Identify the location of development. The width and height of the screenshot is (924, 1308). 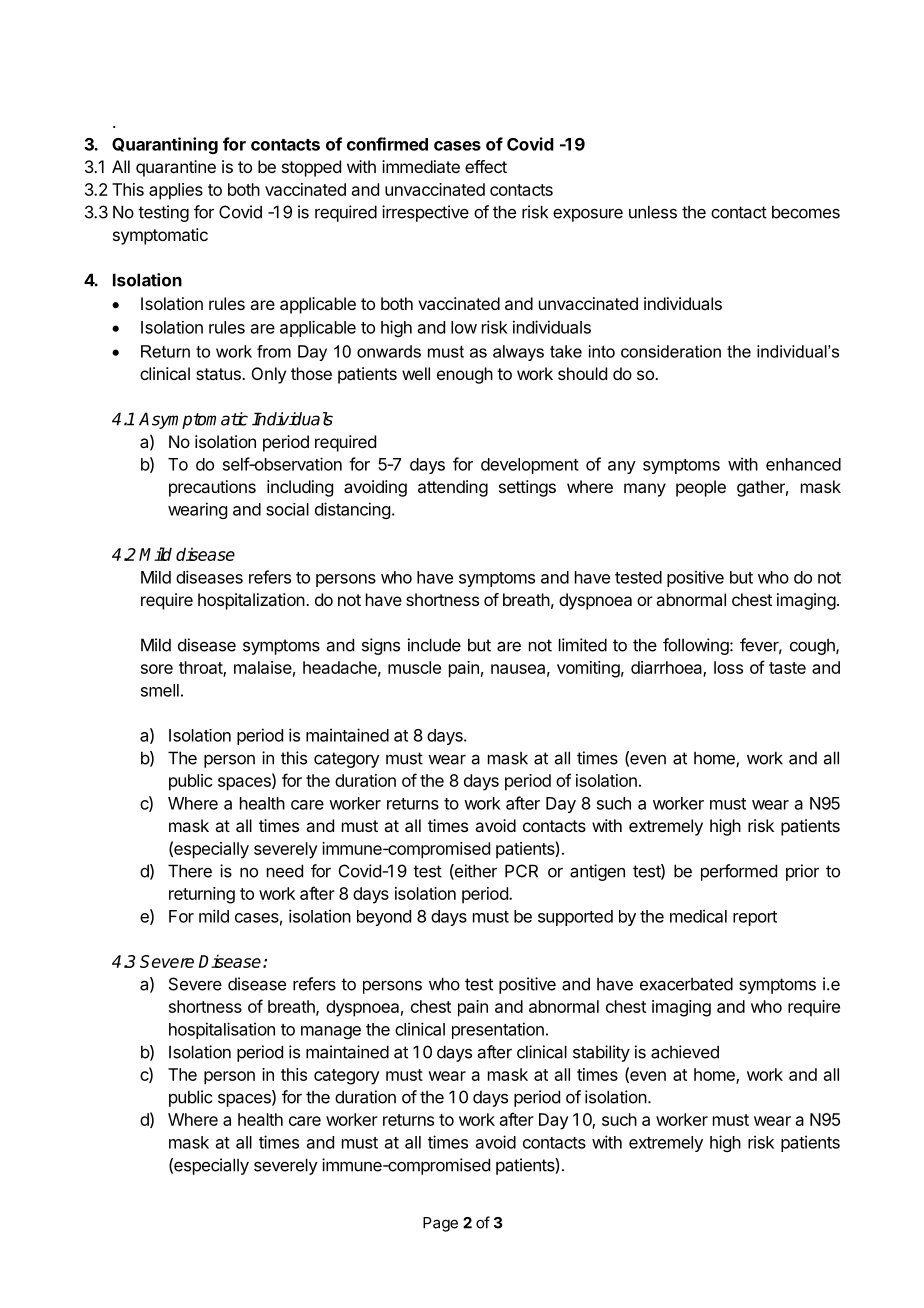
(530, 466).
